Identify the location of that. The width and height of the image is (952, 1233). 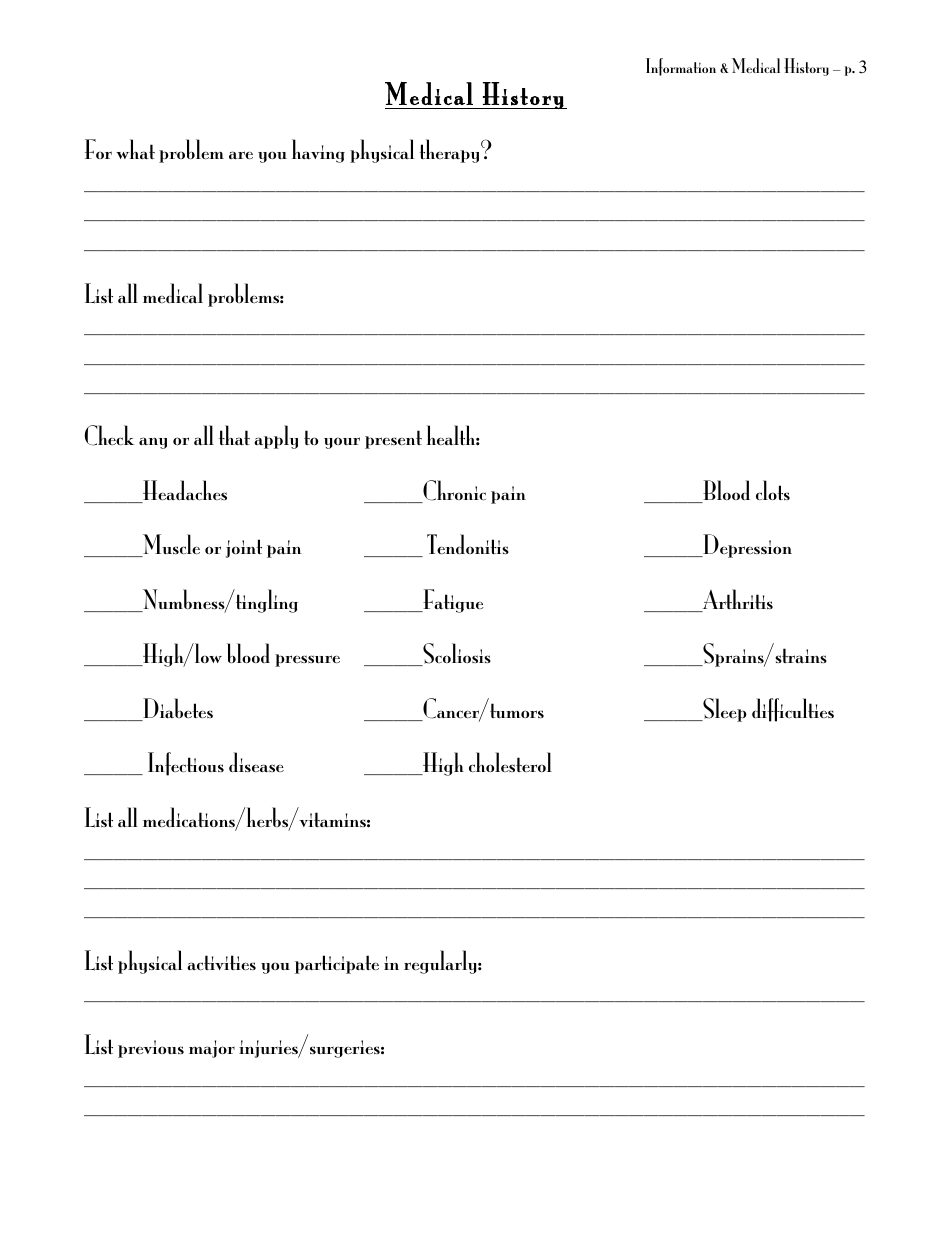
(234, 435).
